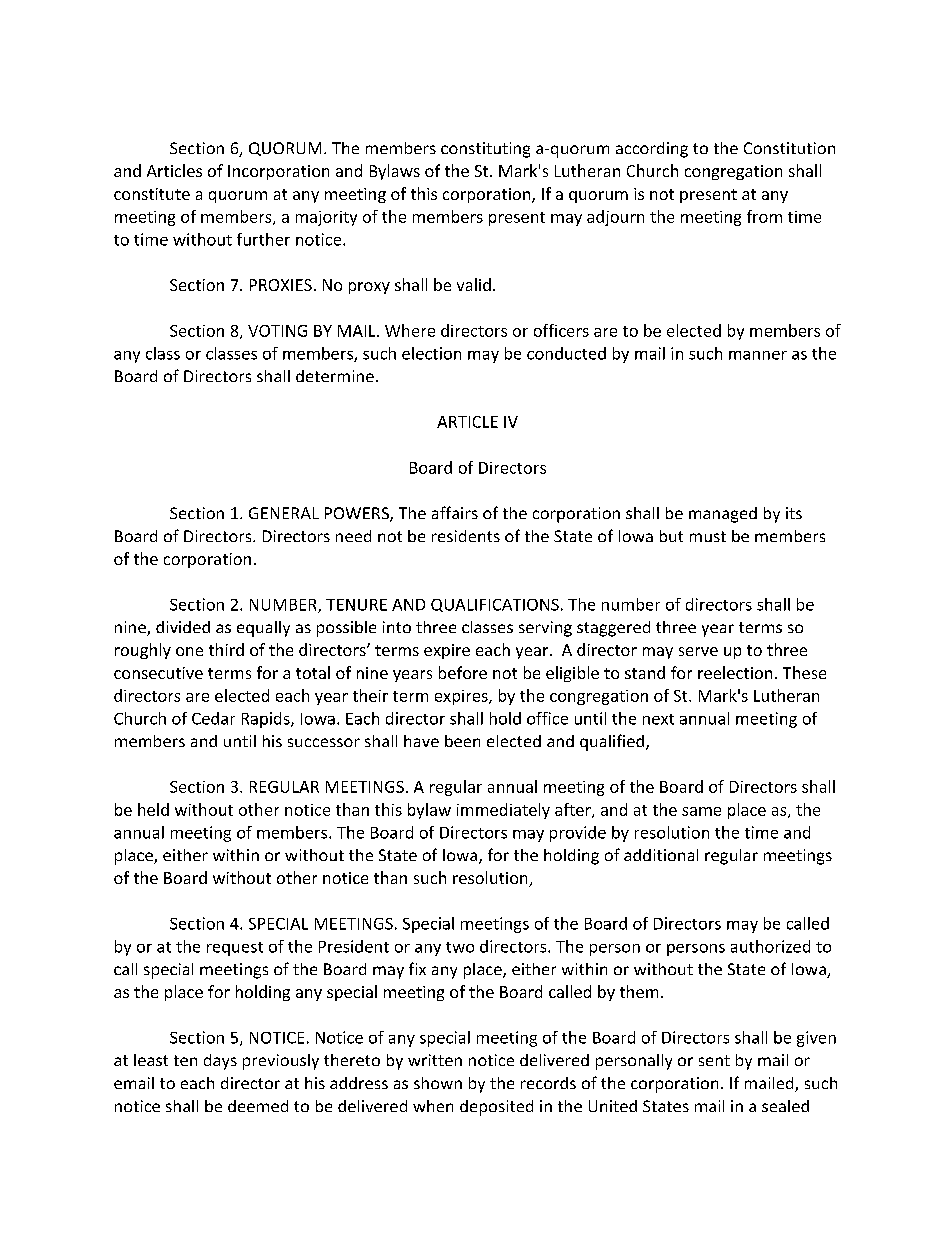 The width and height of the page is (952, 1233). Describe the element at coordinates (723, 515) in the page. I see `managed` at that location.
